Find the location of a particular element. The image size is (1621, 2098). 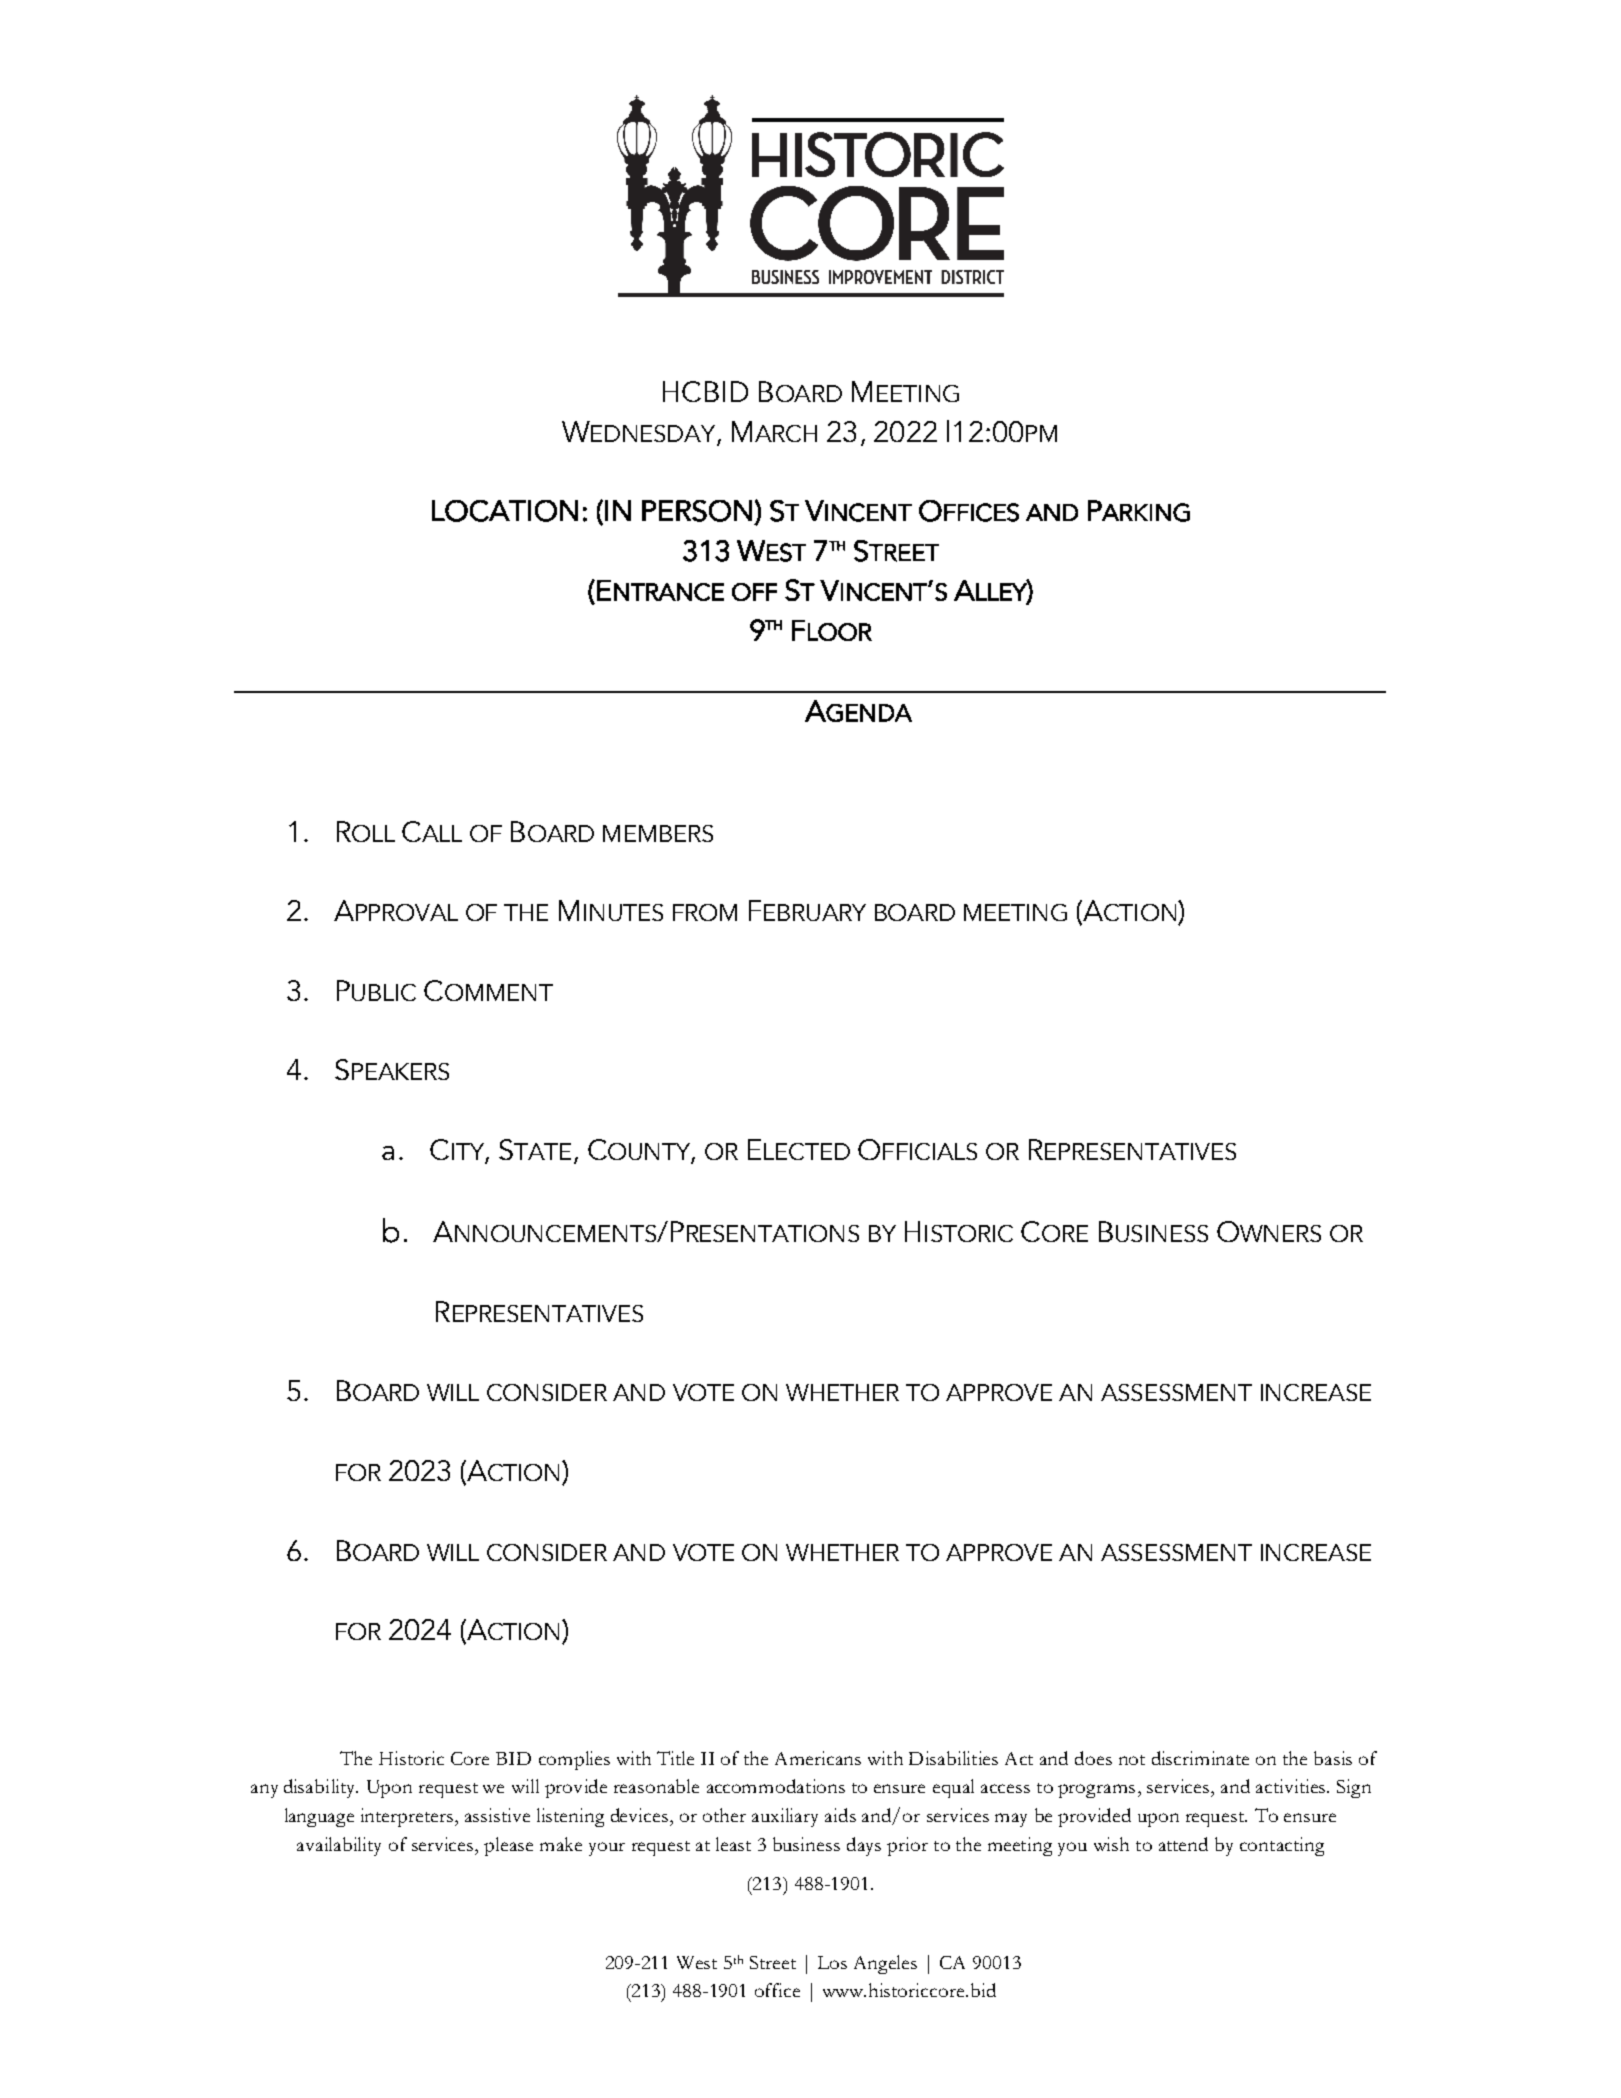

MEMBERS is located at coordinates (658, 833).
